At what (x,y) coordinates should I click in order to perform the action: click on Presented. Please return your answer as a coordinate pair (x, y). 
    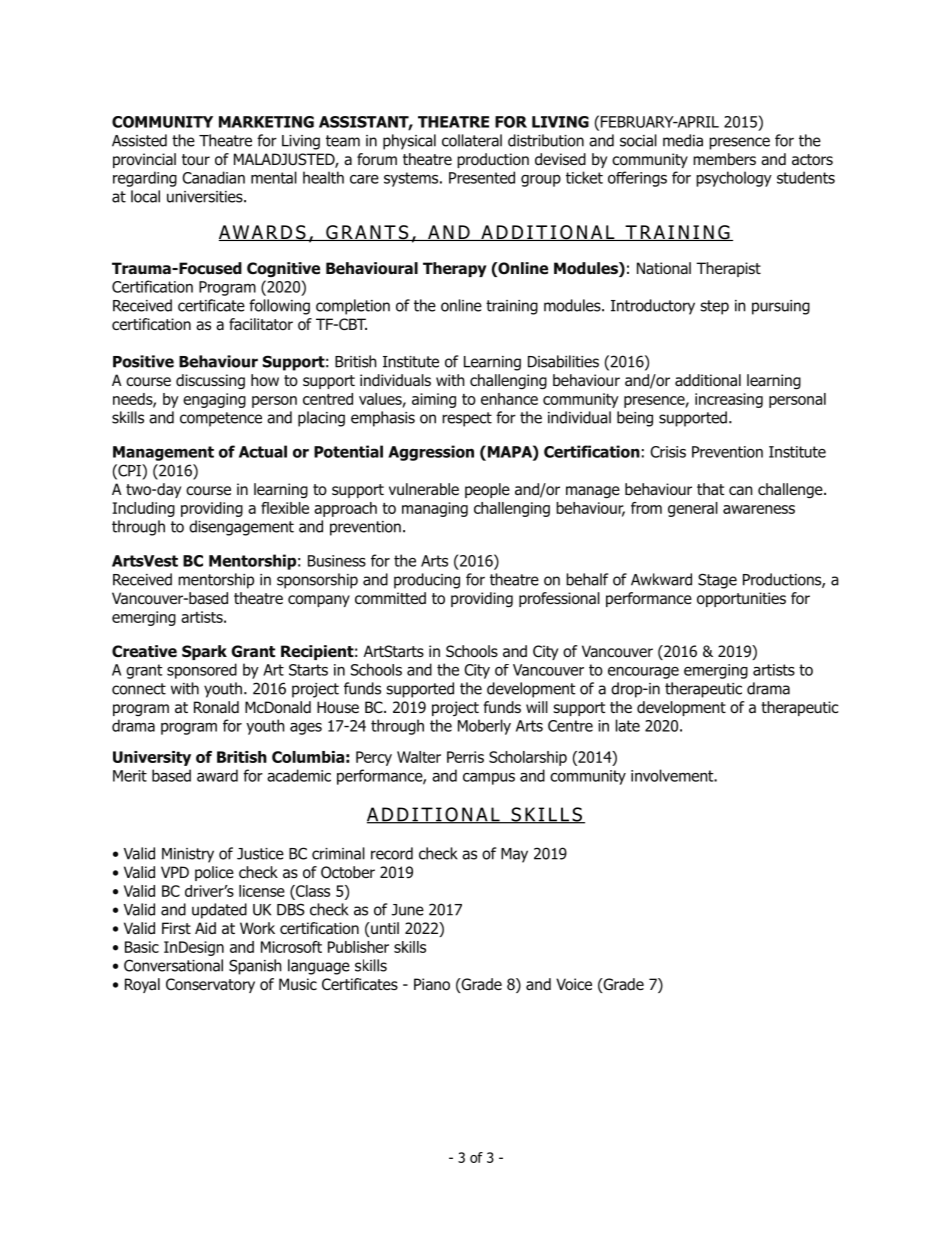
    Looking at the image, I should click on (482, 177).
